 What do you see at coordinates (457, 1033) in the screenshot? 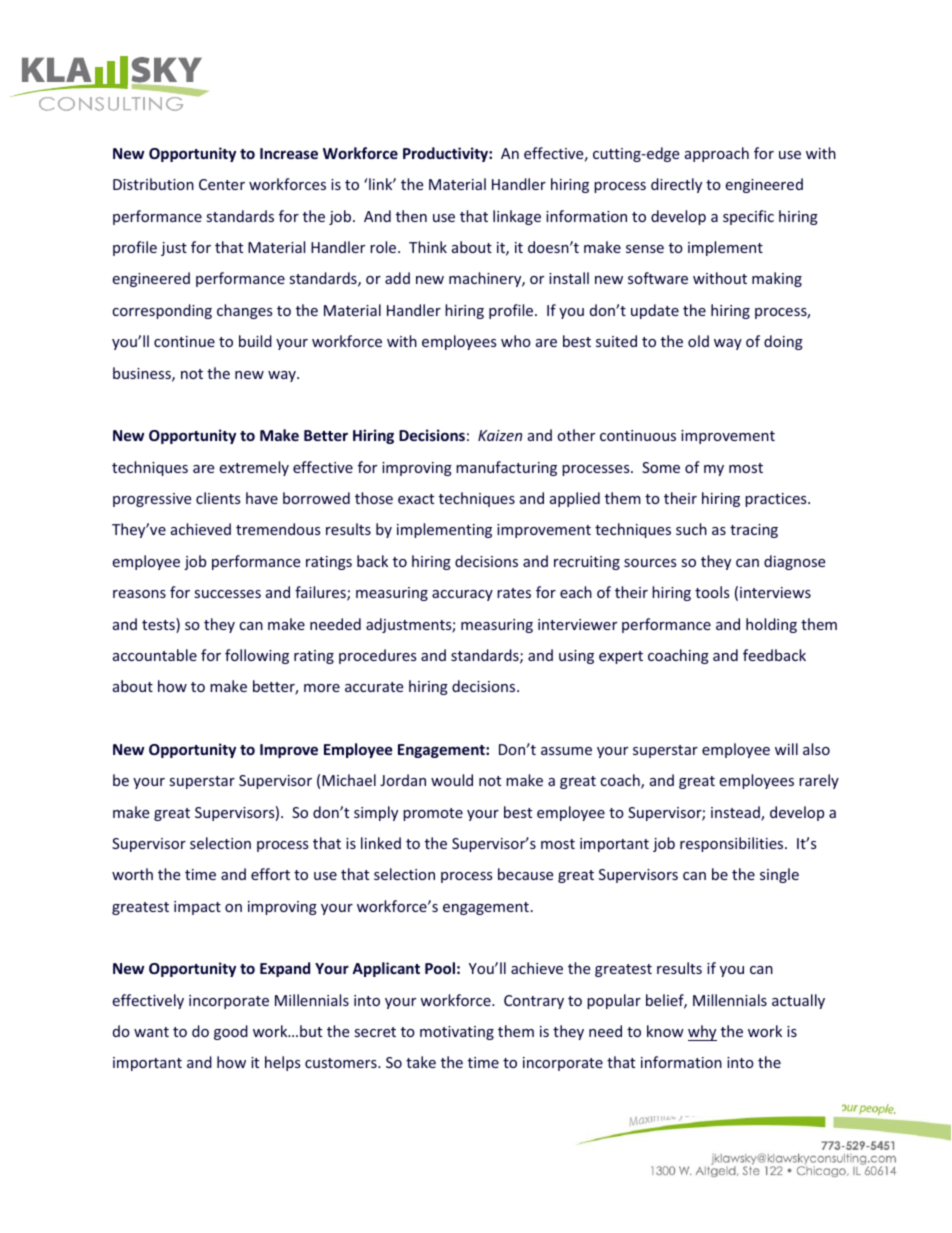
I see `motivating` at bounding box center [457, 1033].
